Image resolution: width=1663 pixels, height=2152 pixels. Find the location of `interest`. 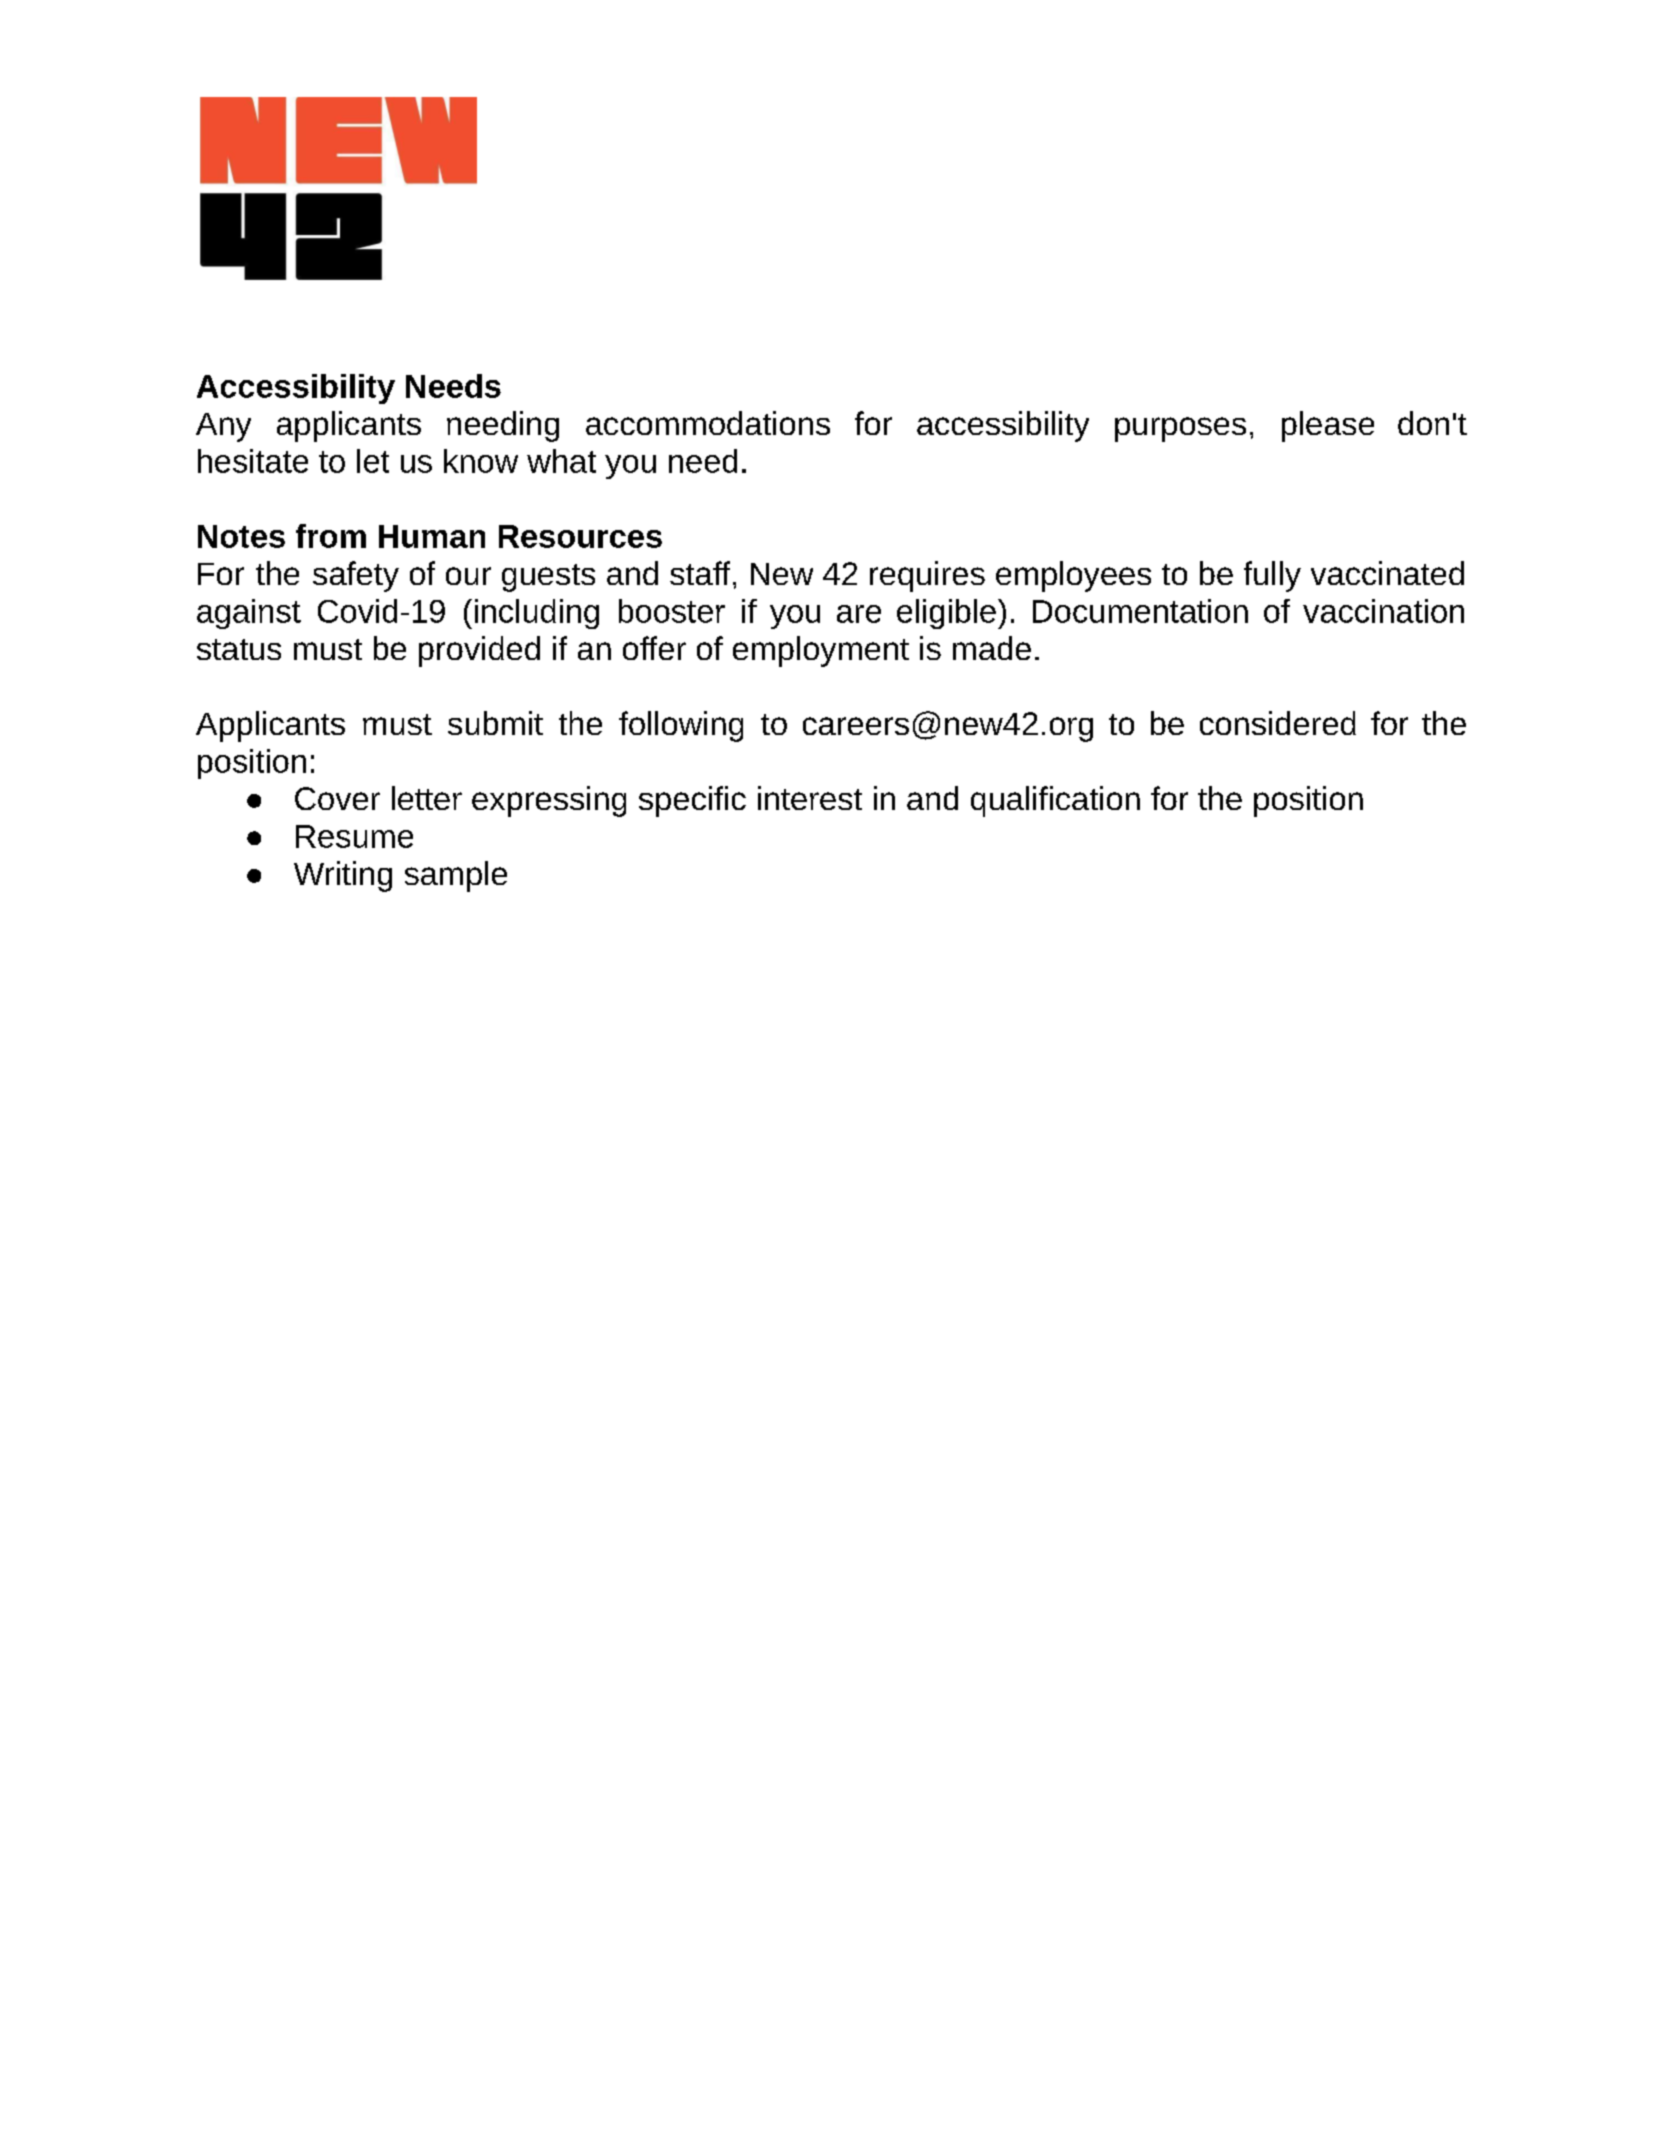

interest is located at coordinates (810, 798).
